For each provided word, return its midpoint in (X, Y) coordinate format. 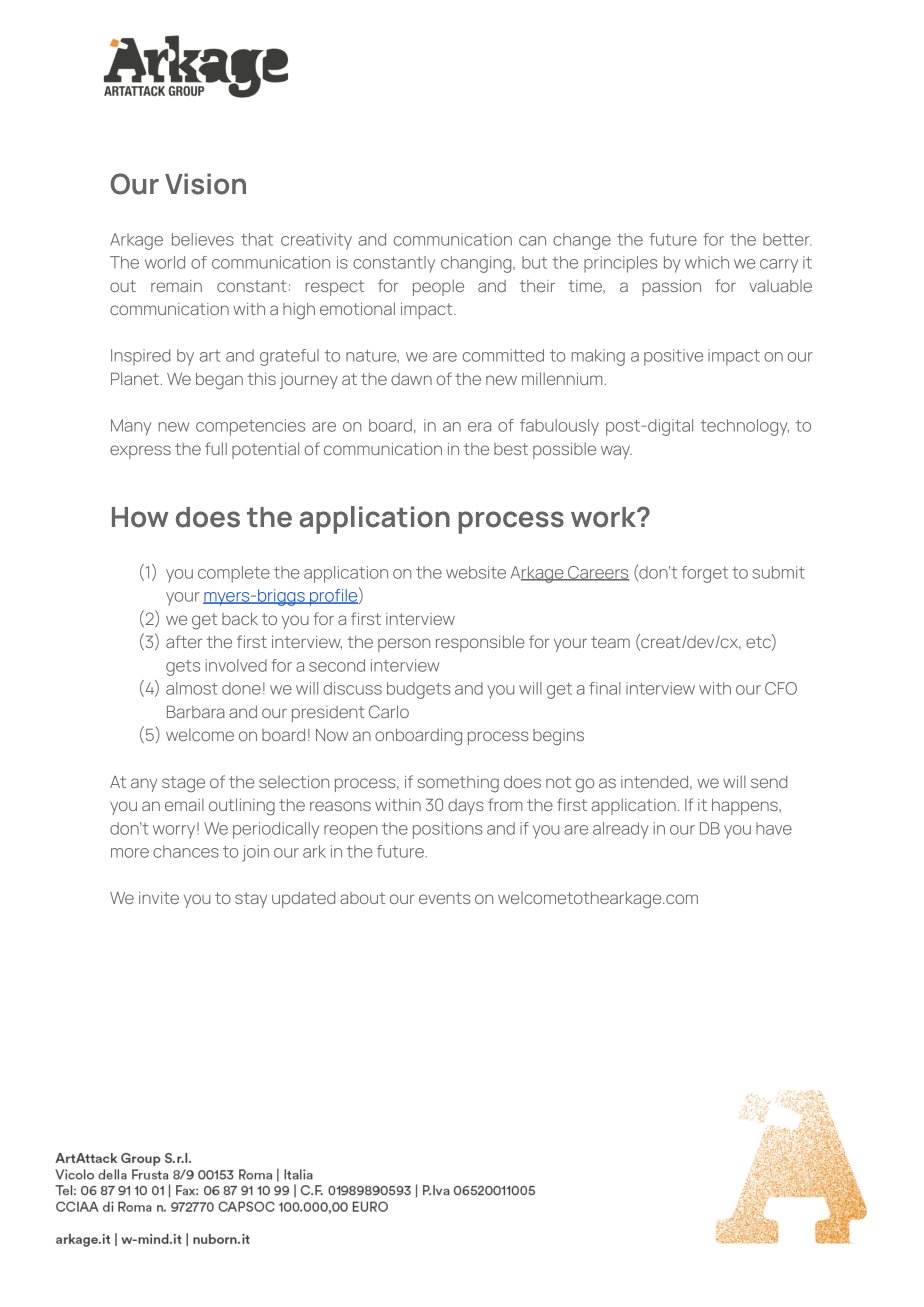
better (787, 239)
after (184, 641)
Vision (205, 184)
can (532, 241)
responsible (480, 643)
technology (744, 427)
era (479, 427)
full (216, 448)
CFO (781, 688)
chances (186, 851)
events (445, 898)
